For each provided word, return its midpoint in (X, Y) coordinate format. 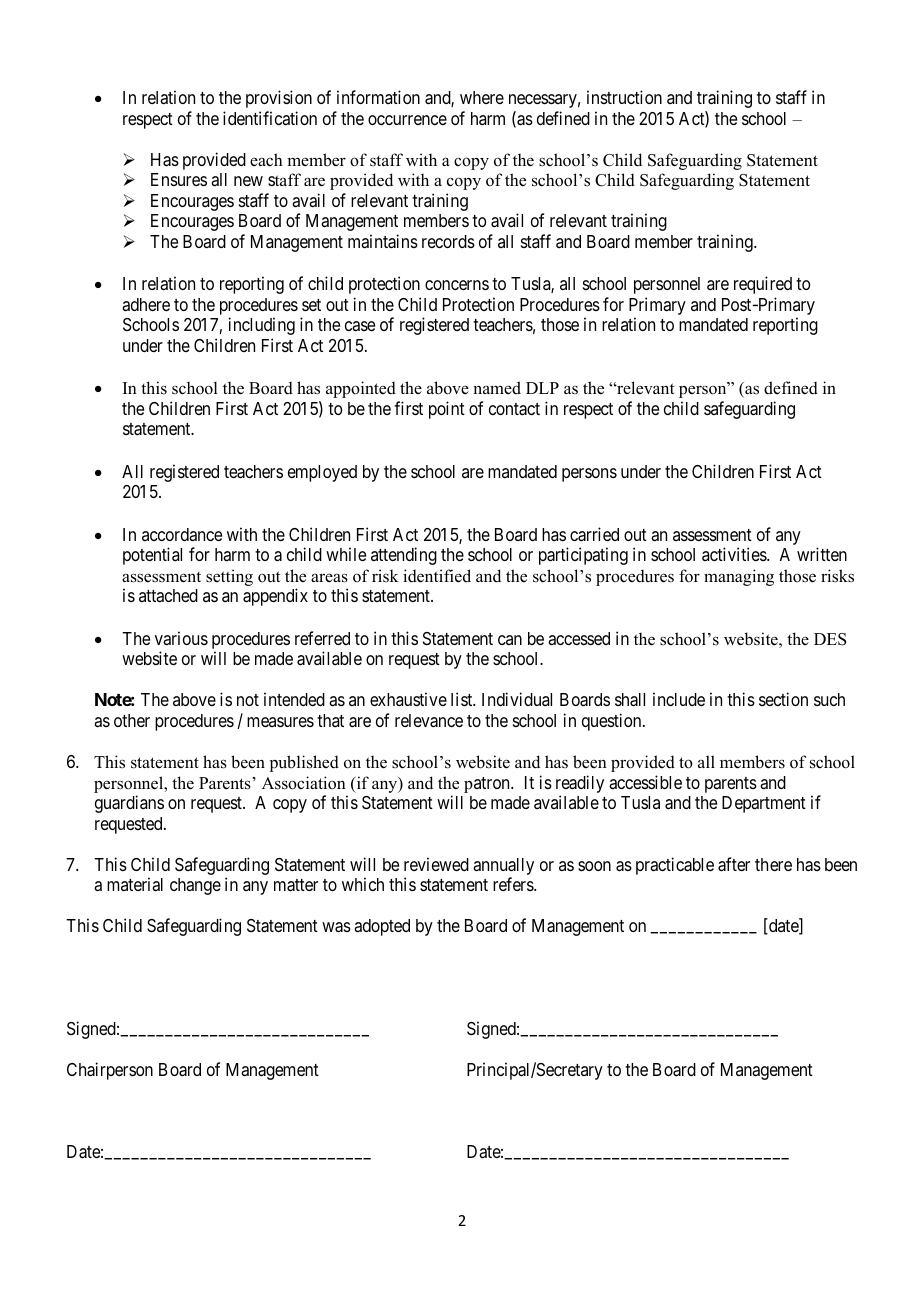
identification (270, 118)
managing (739, 577)
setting (229, 577)
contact (514, 409)
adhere (146, 304)
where (482, 97)
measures (280, 722)
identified (437, 576)
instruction (624, 97)
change (195, 886)
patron (488, 785)
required (763, 285)
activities (735, 554)
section (783, 699)
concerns (457, 285)
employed (322, 473)
